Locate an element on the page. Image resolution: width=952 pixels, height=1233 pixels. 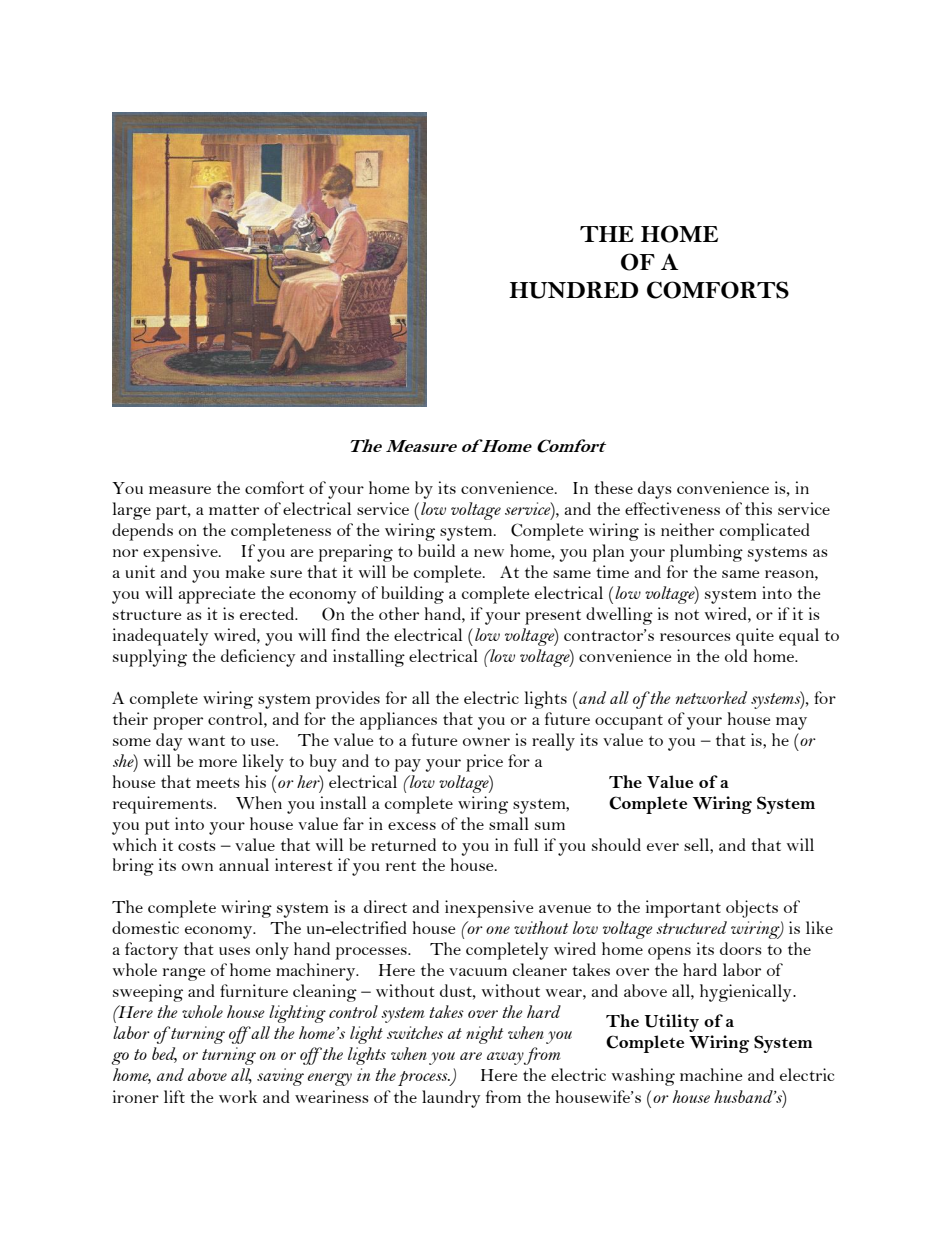
rent is located at coordinates (401, 866).
